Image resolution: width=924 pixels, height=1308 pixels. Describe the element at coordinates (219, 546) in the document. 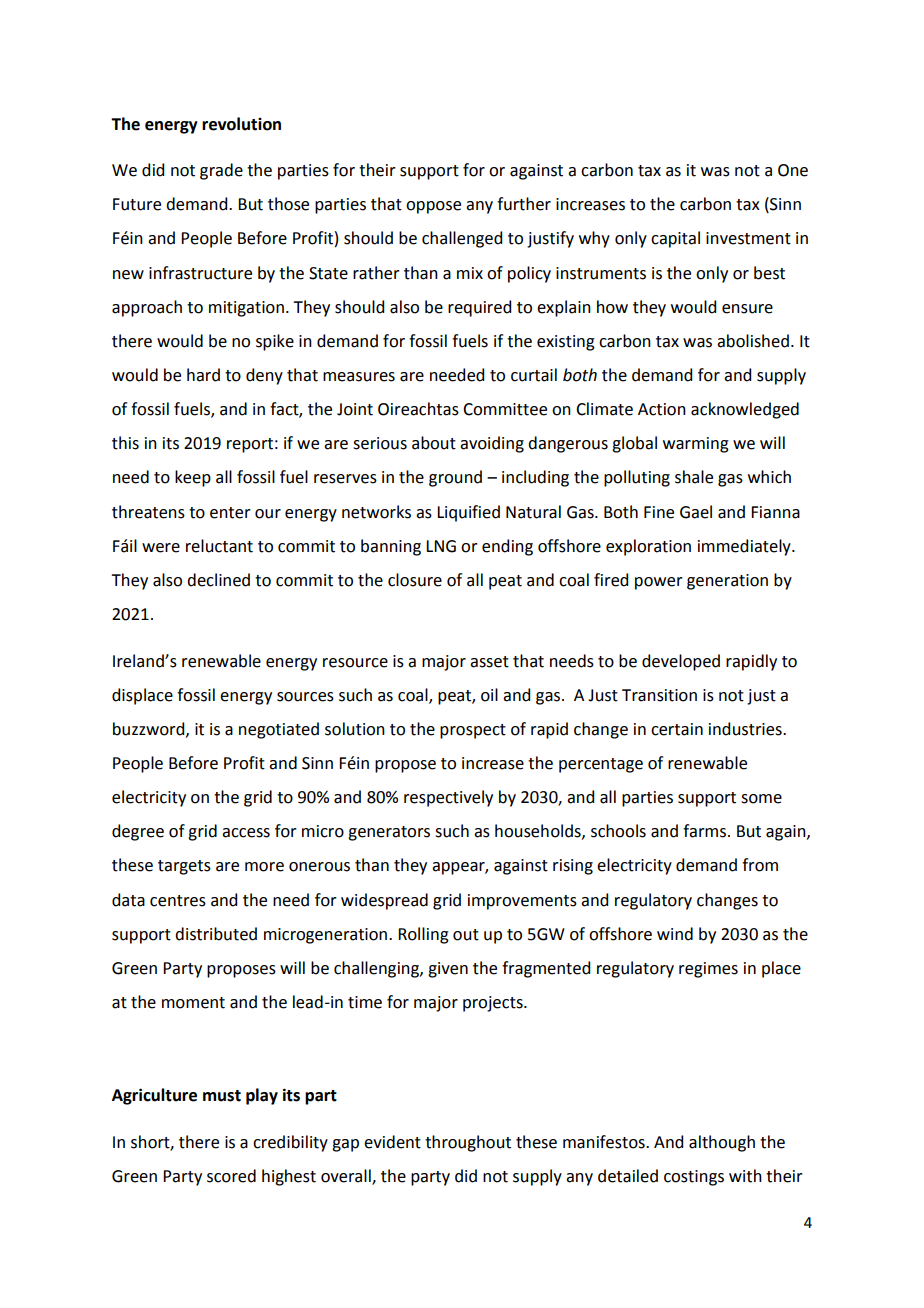

I see `reluctant` at that location.
